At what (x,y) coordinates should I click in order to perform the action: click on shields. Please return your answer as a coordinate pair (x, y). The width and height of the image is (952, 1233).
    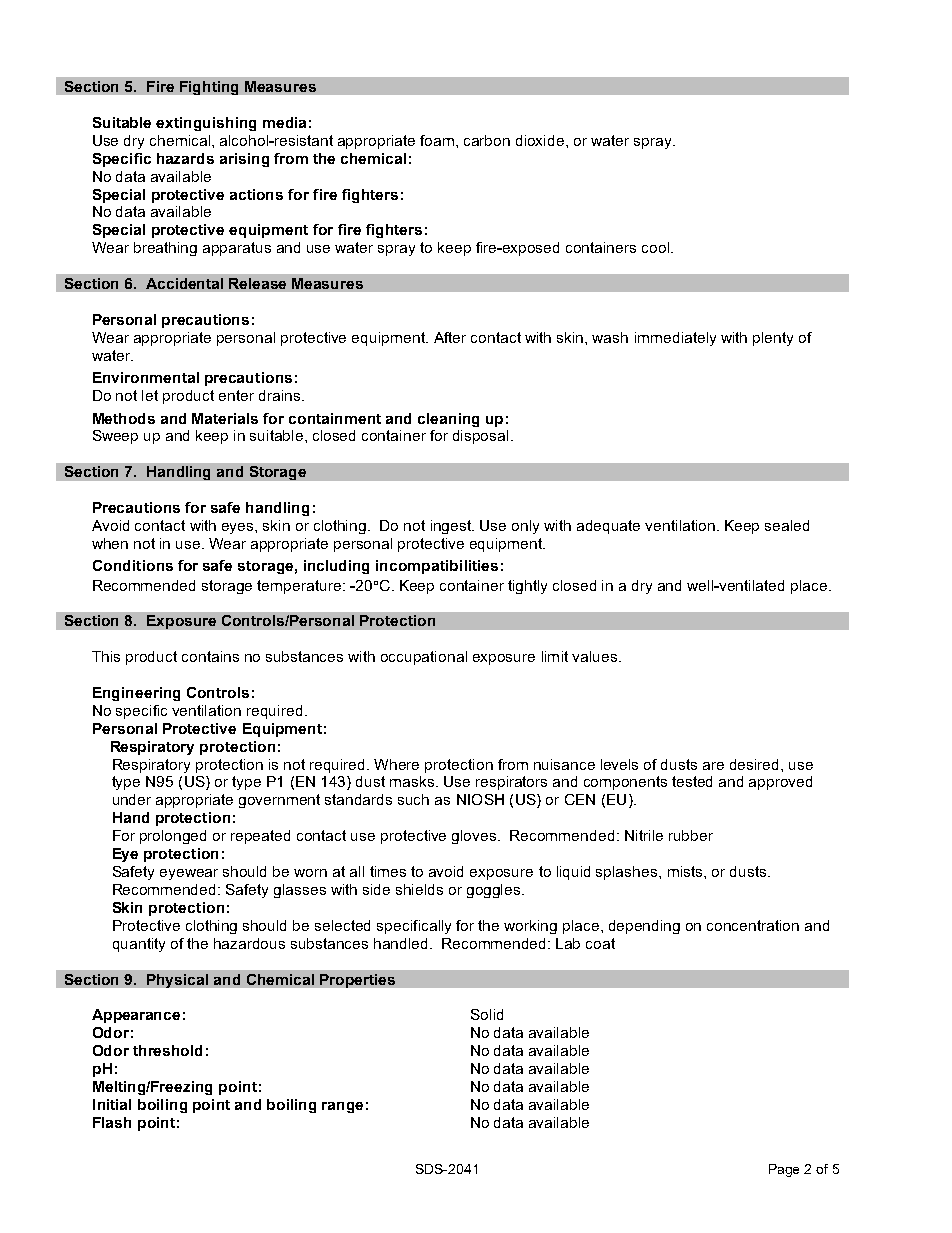
    Looking at the image, I should click on (419, 889).
